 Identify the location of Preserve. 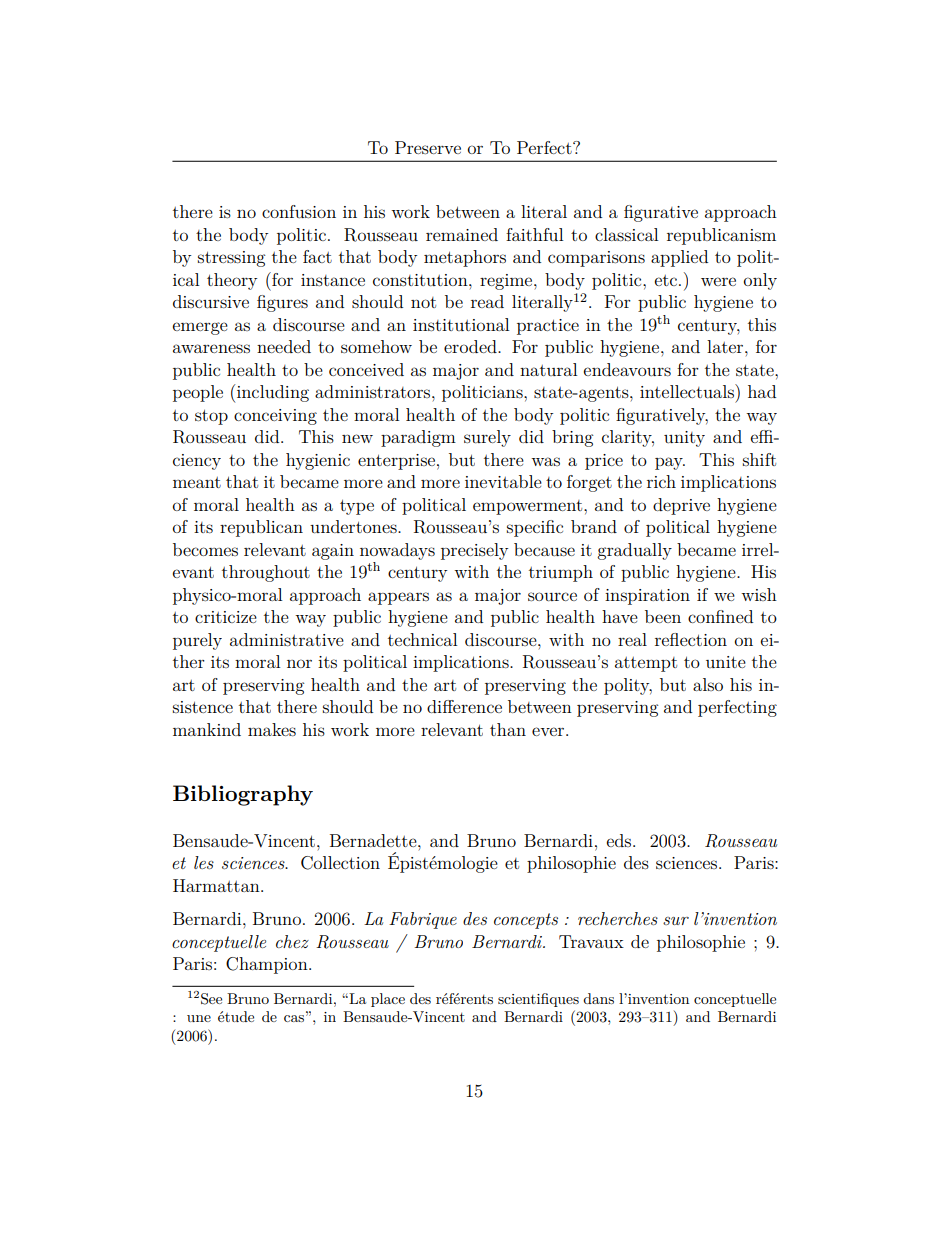
(428, 147).
